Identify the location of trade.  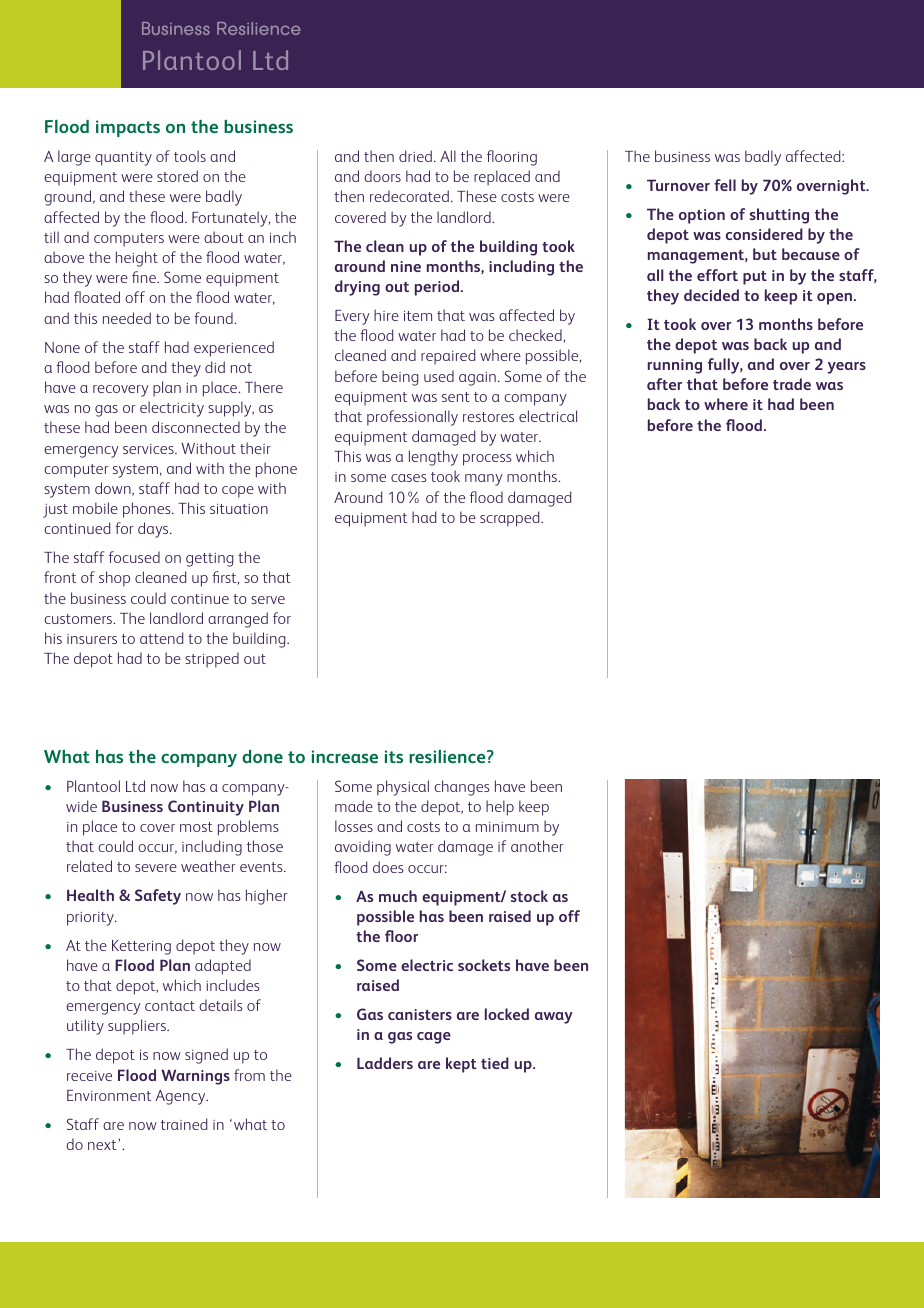
(792, 384).
